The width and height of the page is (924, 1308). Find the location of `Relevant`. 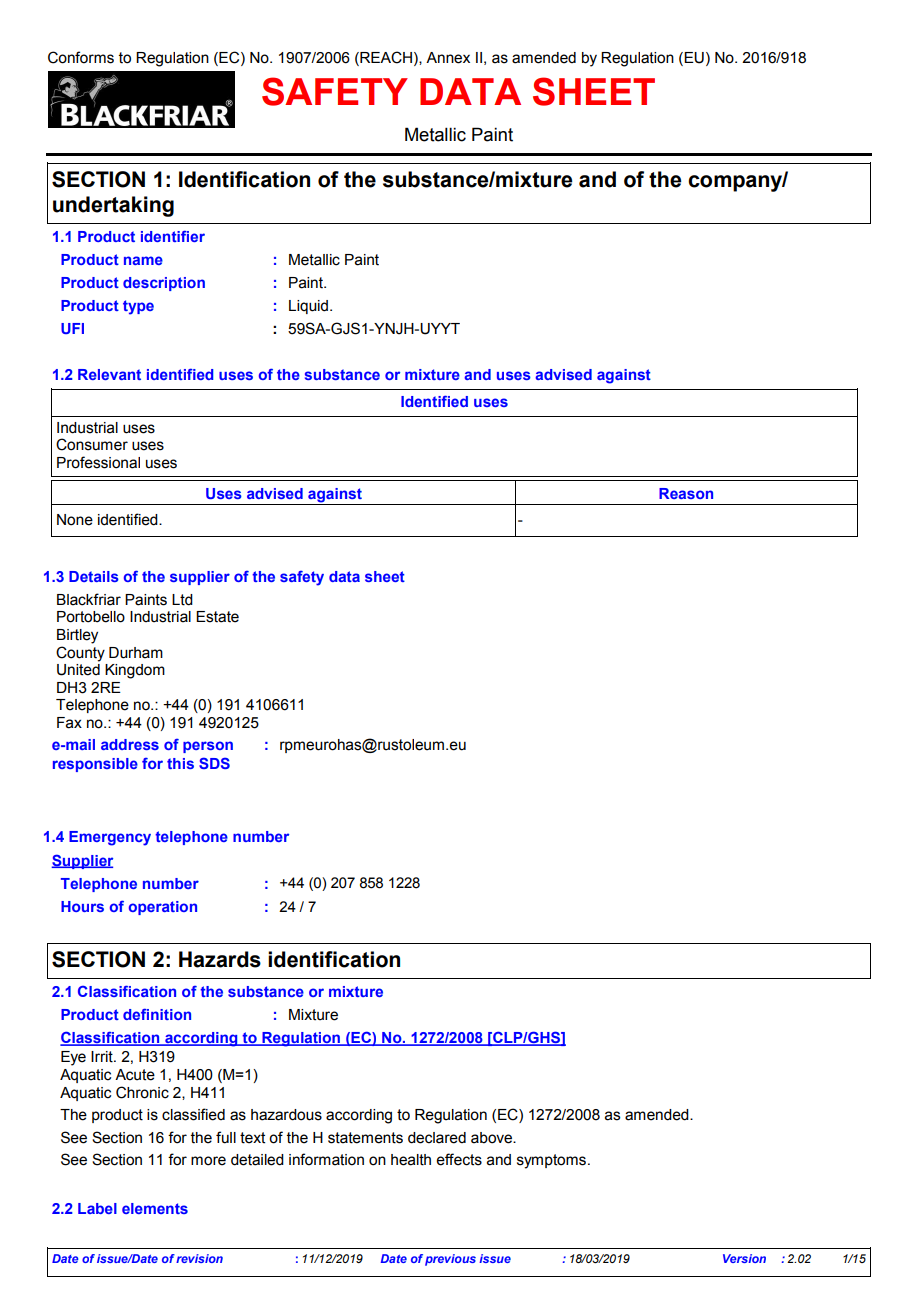

Relevant is located at coordinates (109, 374).
